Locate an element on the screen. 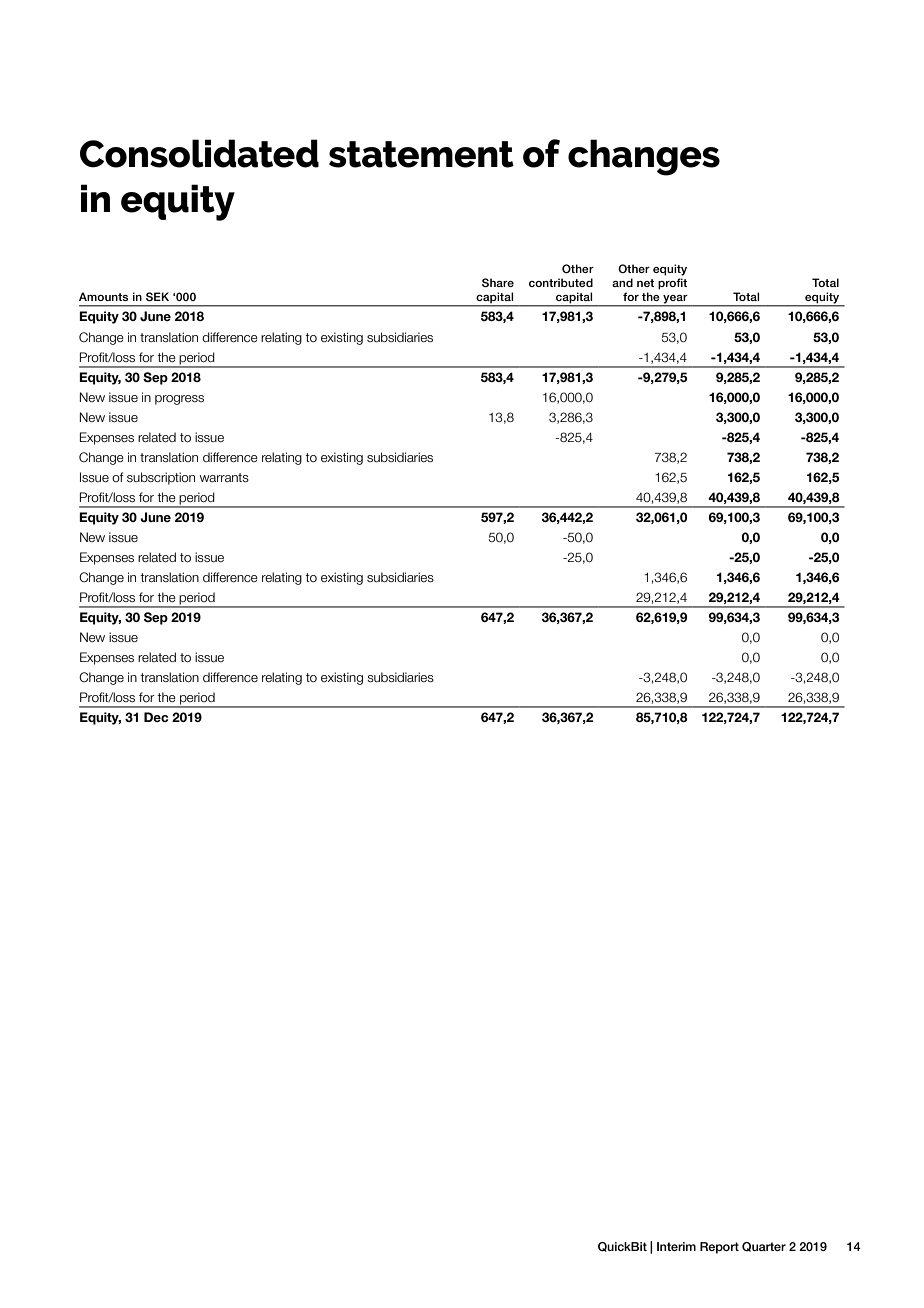 The width and height of the screenshot is (924, 1308). net is located at coordinates (645, 283).
